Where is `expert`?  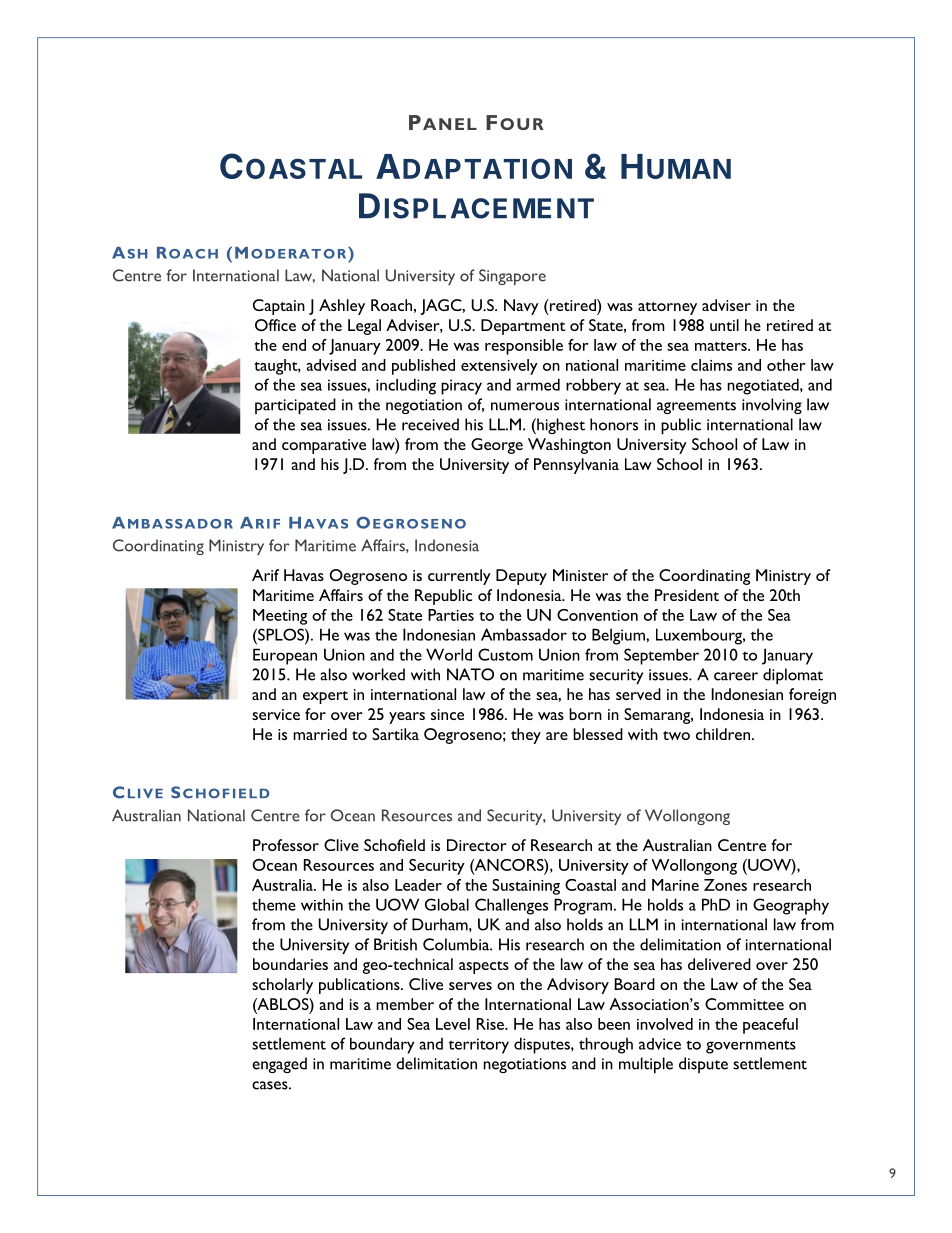
expert is located at coordinates (325, 697).
